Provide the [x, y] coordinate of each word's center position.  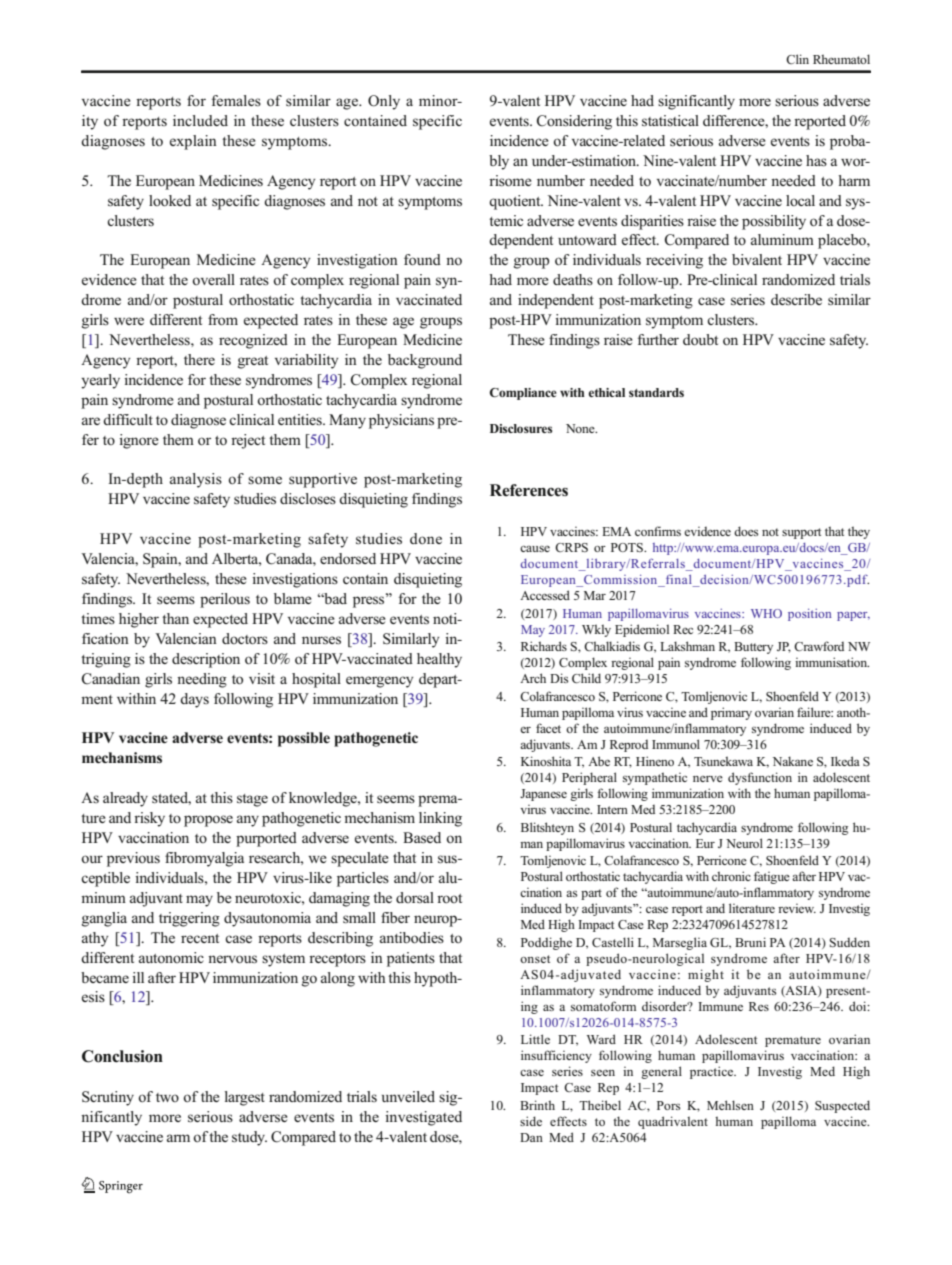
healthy [439, 660]
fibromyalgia [204, 859]
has [816, 160]
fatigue [772, 877]
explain [193, 142]
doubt [700, 340]
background [425, 361]
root [449, 898]
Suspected [842, 1106]
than [175, 618]
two [167, 1097]
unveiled [408, 1096]
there [199, 359]
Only [384, 102]
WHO [766, 613]
